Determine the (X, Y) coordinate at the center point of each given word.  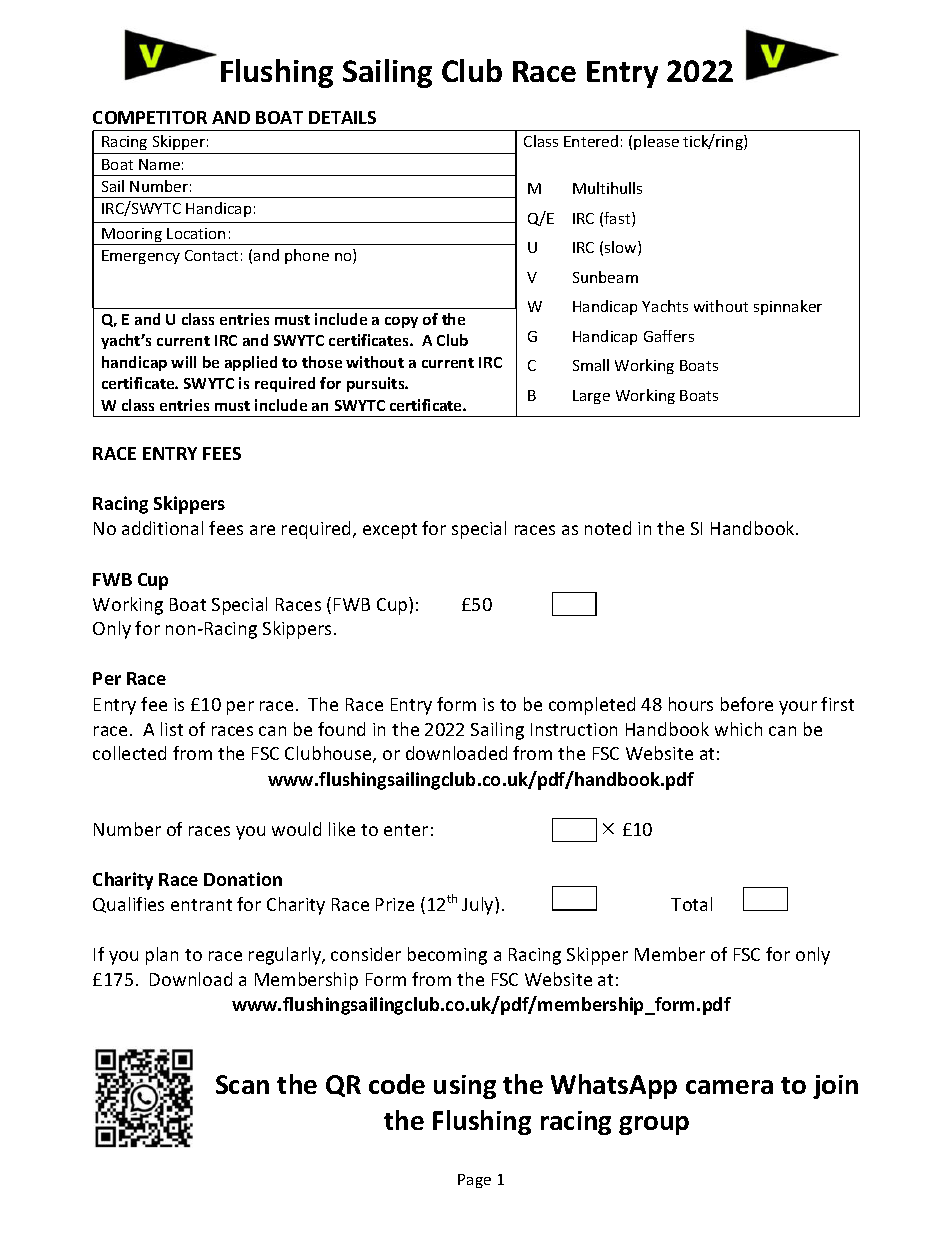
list (172, 729)
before (747, 704)
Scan (242, 1084)
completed (592, 706)
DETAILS (342, 117)
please (656, 142)
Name (159, 164)
